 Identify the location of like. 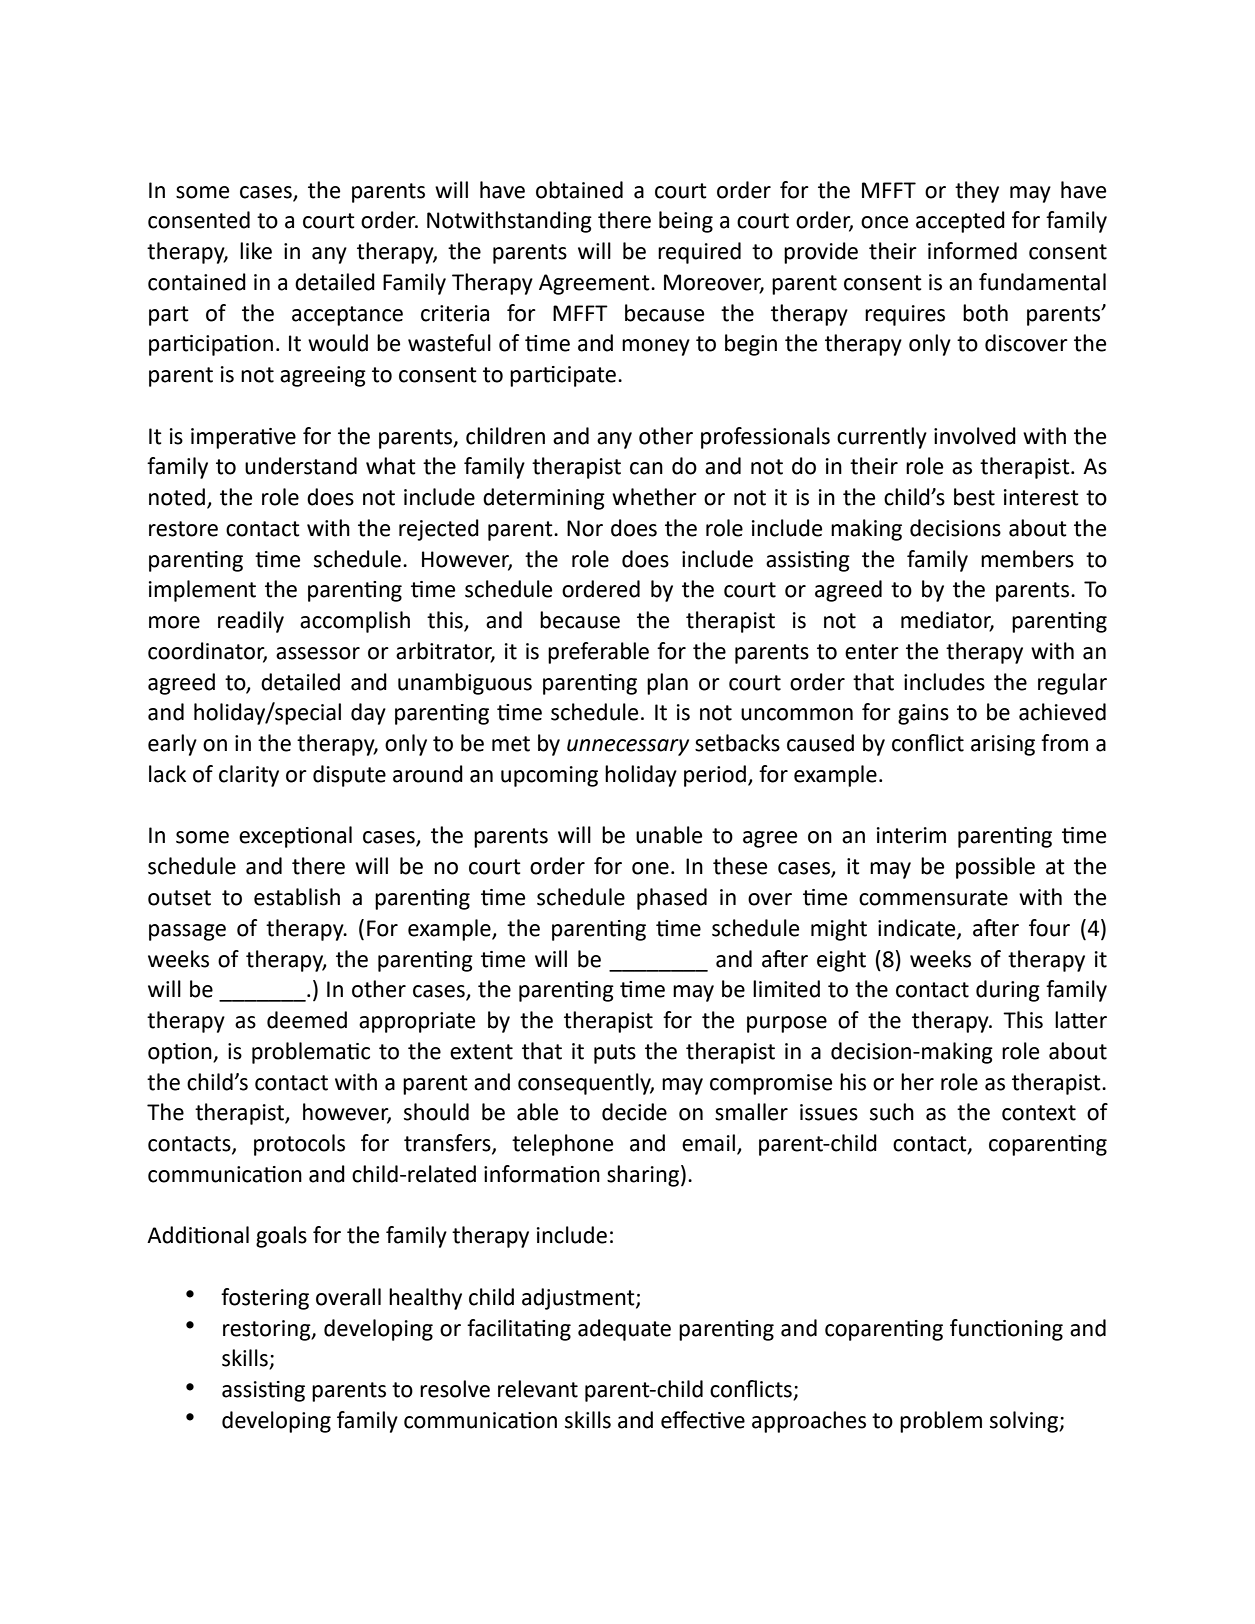
(256, 251).
